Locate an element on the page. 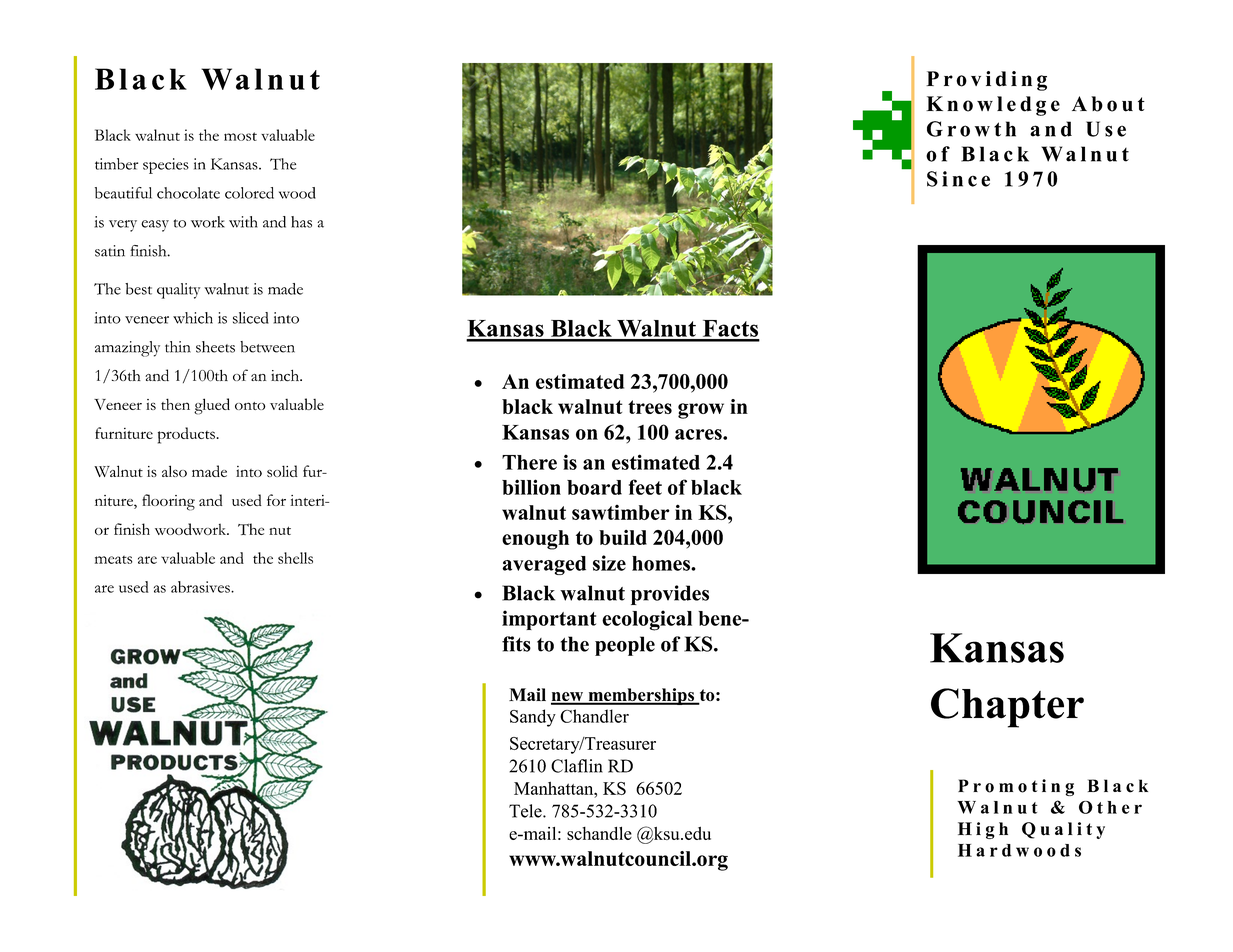  Chapter is located at coordinates (1007, 708).
